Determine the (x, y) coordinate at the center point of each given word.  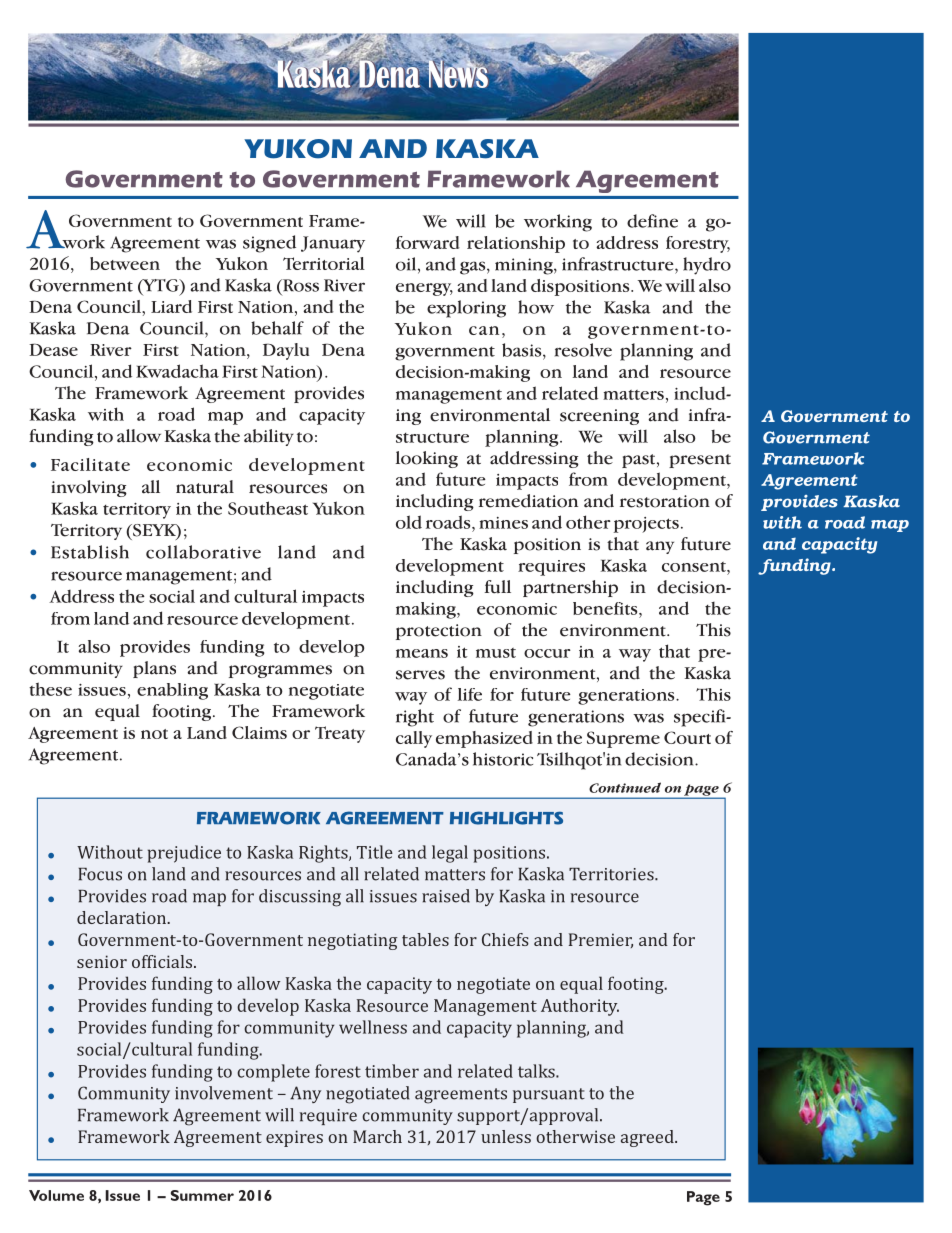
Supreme (623, 739)
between (125, 263)
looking (427, 459)
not (154, 734)
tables (425, 939)
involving (89, 488)
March (377, 1136)
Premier (601, 940)
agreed (648, 1138)
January (333, 244)
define (652, 221)
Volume (56, 1195)
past (640, 461)
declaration (123, 917)
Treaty (340, 734)
